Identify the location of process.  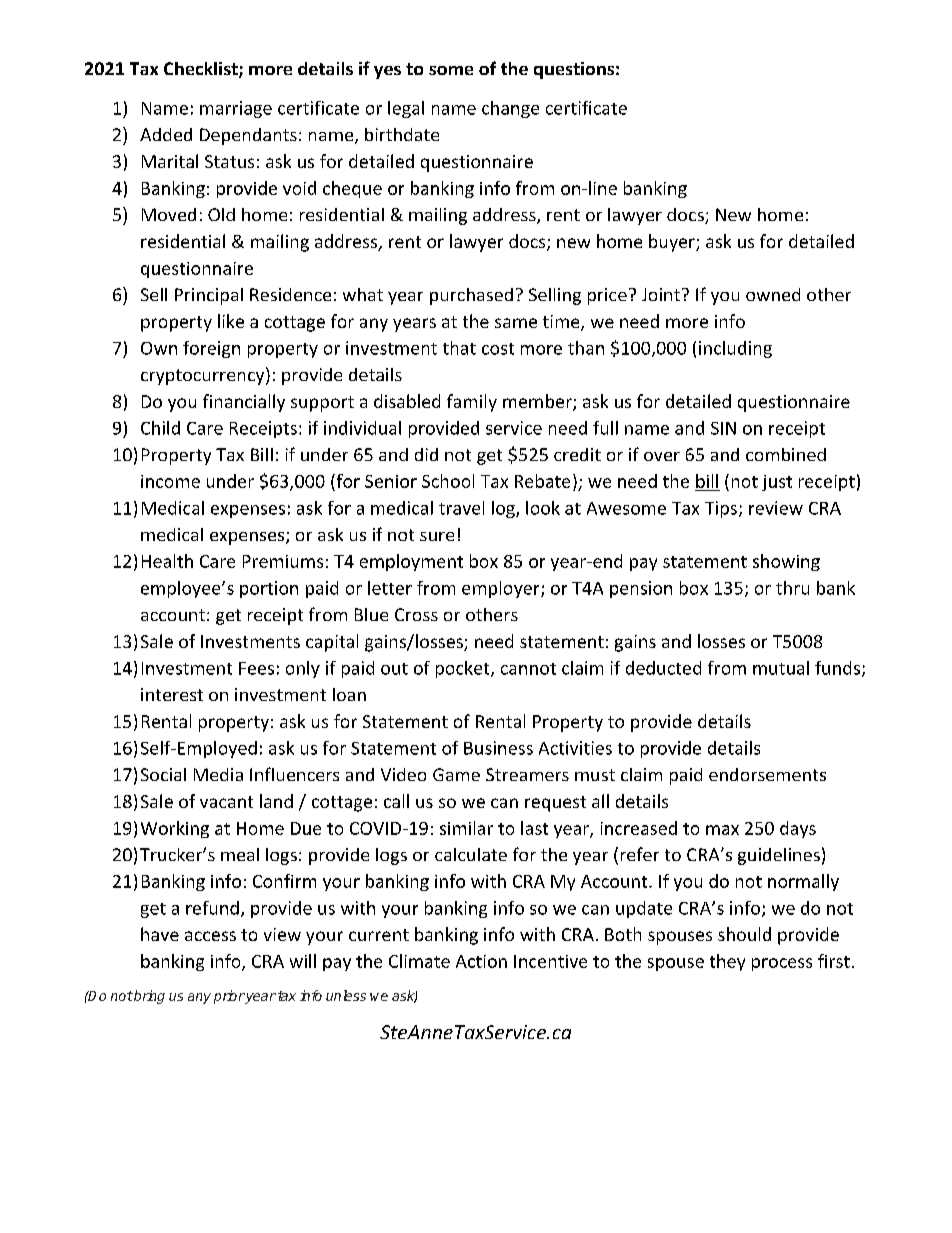
(782, 964).
